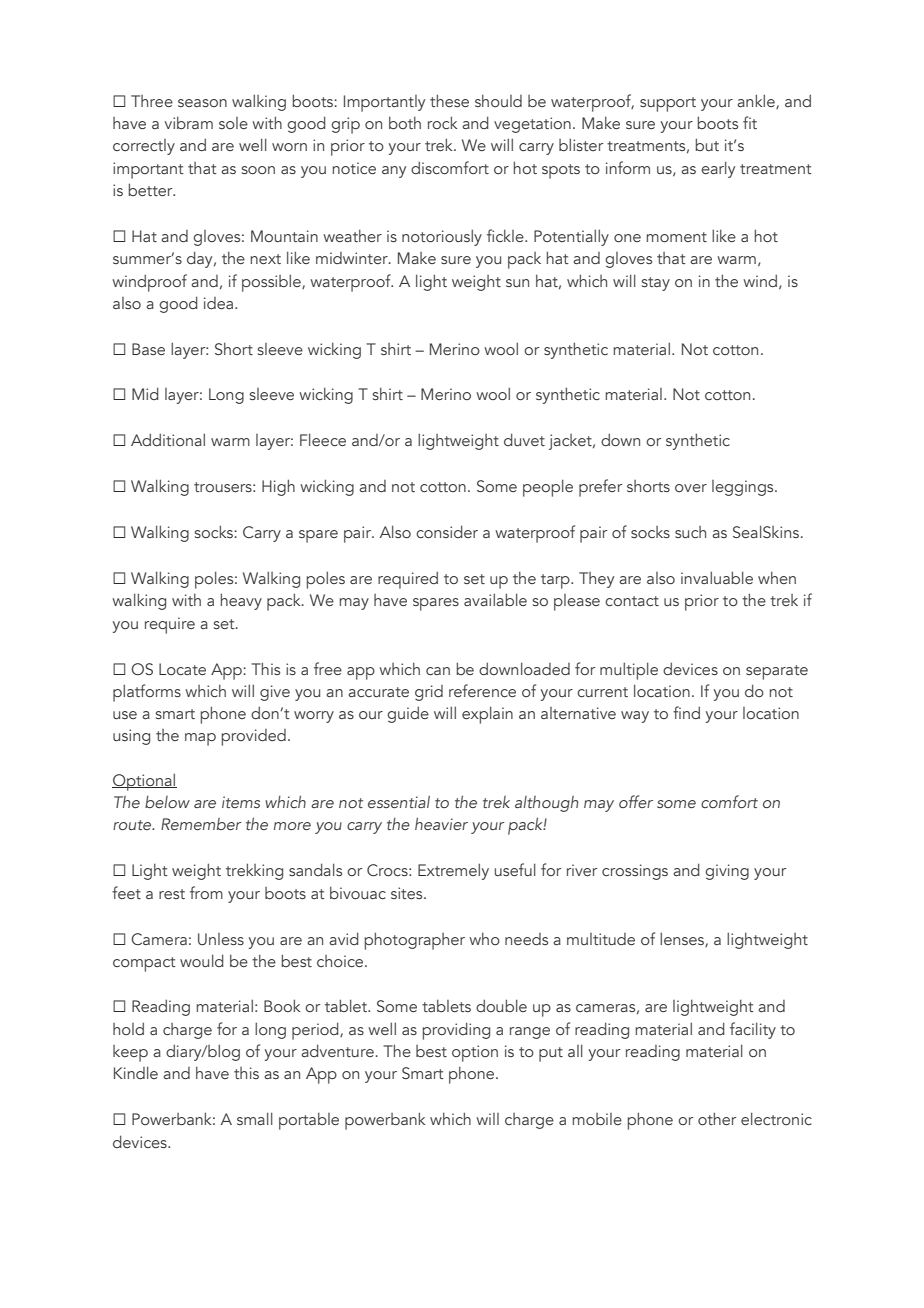 The height and width of the page is (1308, 924). Describe the element at coordinates (189, 122) in the page. I see `vibram` at that location.
